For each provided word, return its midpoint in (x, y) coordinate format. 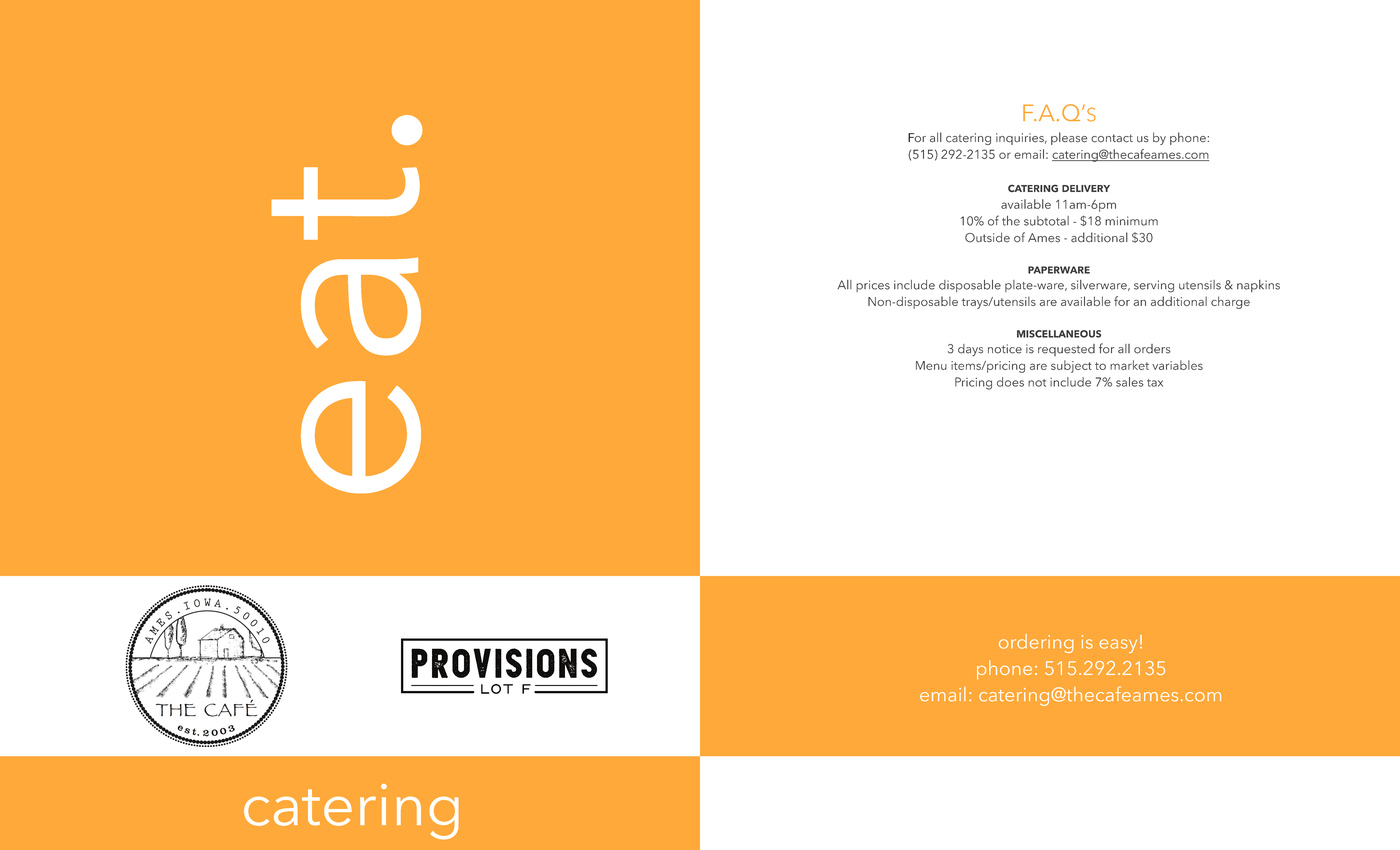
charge (1230, 302)
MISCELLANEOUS (1059, 334)
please (1069, 138)
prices (873, 286)
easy (1118, 646)
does (1010, 382)
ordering (1036, 643)
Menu (931, 365)
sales (1130, 382)
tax (1155, 383)
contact (1112, 138)
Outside (987, 237)
